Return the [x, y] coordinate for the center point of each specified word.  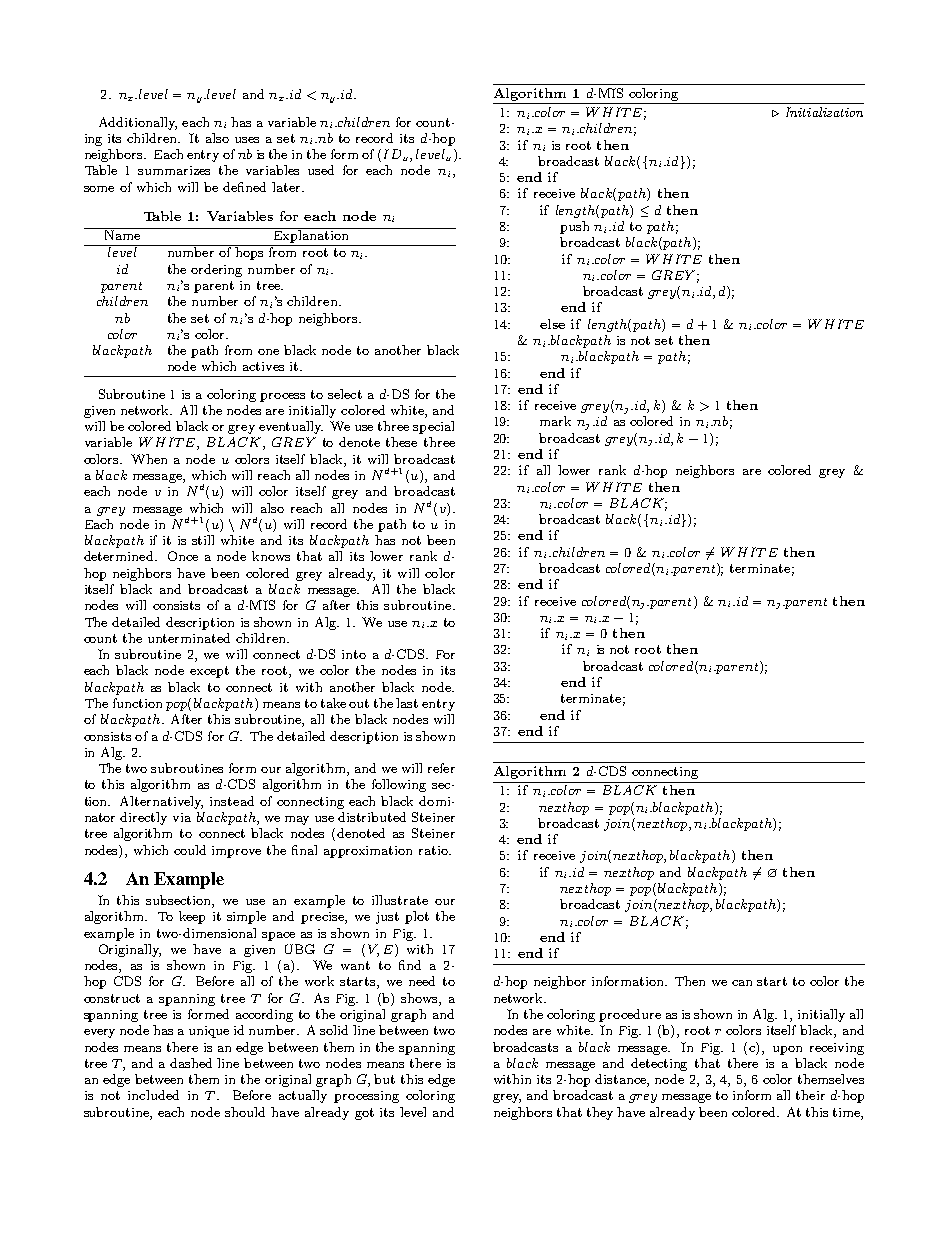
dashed [191, 1063]
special [433, 427]
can [742, 983]
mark [555, 421]
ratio [434, 850]
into [354, 654]
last [407, 703]
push [574, 227]
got [364, 1114]
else [552, 324]
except [209, 672]
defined [244, 187]
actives [263, 366]
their [810, 1095]
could [190, 850]
